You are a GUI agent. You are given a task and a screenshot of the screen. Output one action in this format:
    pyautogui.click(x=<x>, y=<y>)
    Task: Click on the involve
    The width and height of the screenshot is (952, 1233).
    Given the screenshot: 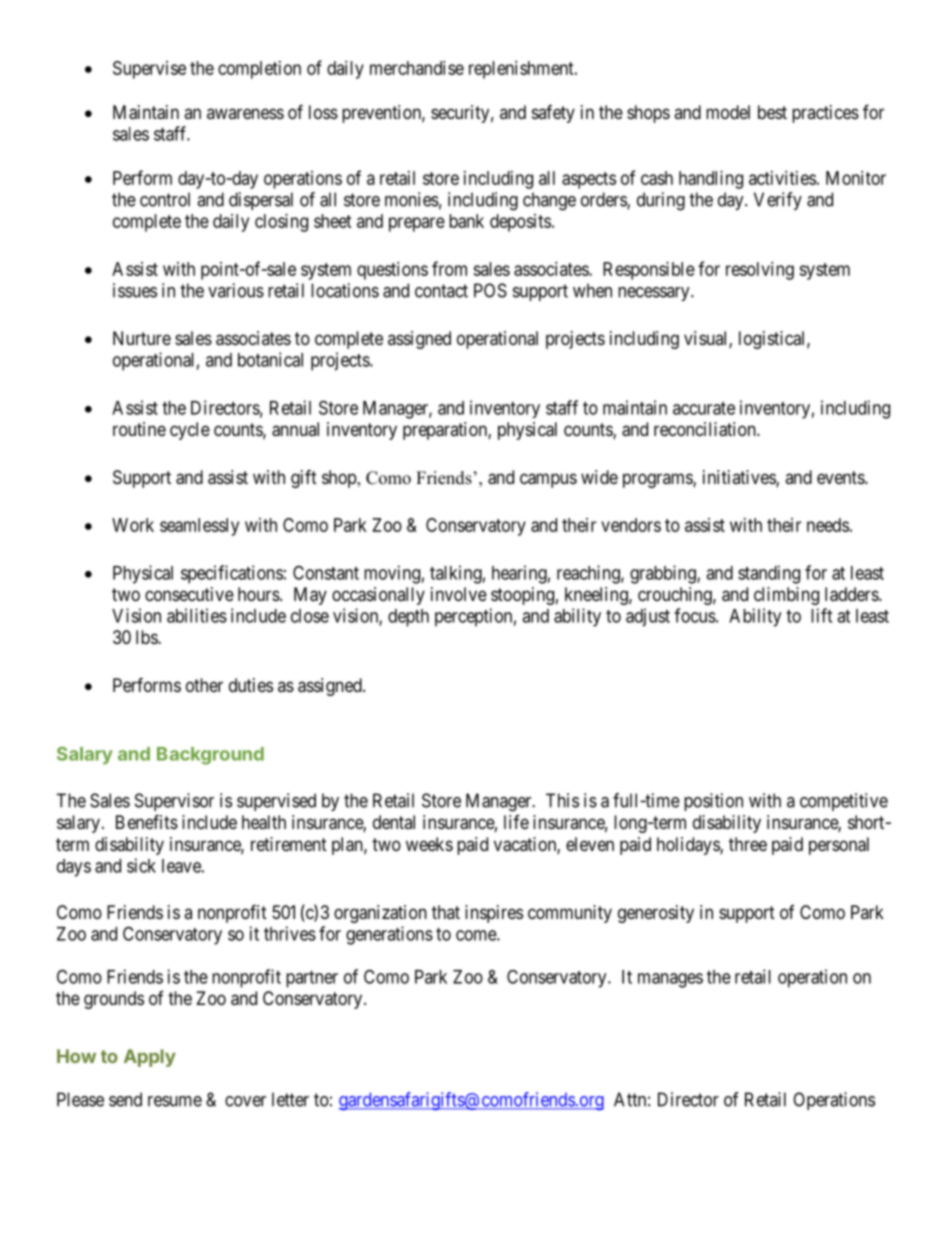 What is the action you would take?
    pyautogui.click(x=459, y=594)
